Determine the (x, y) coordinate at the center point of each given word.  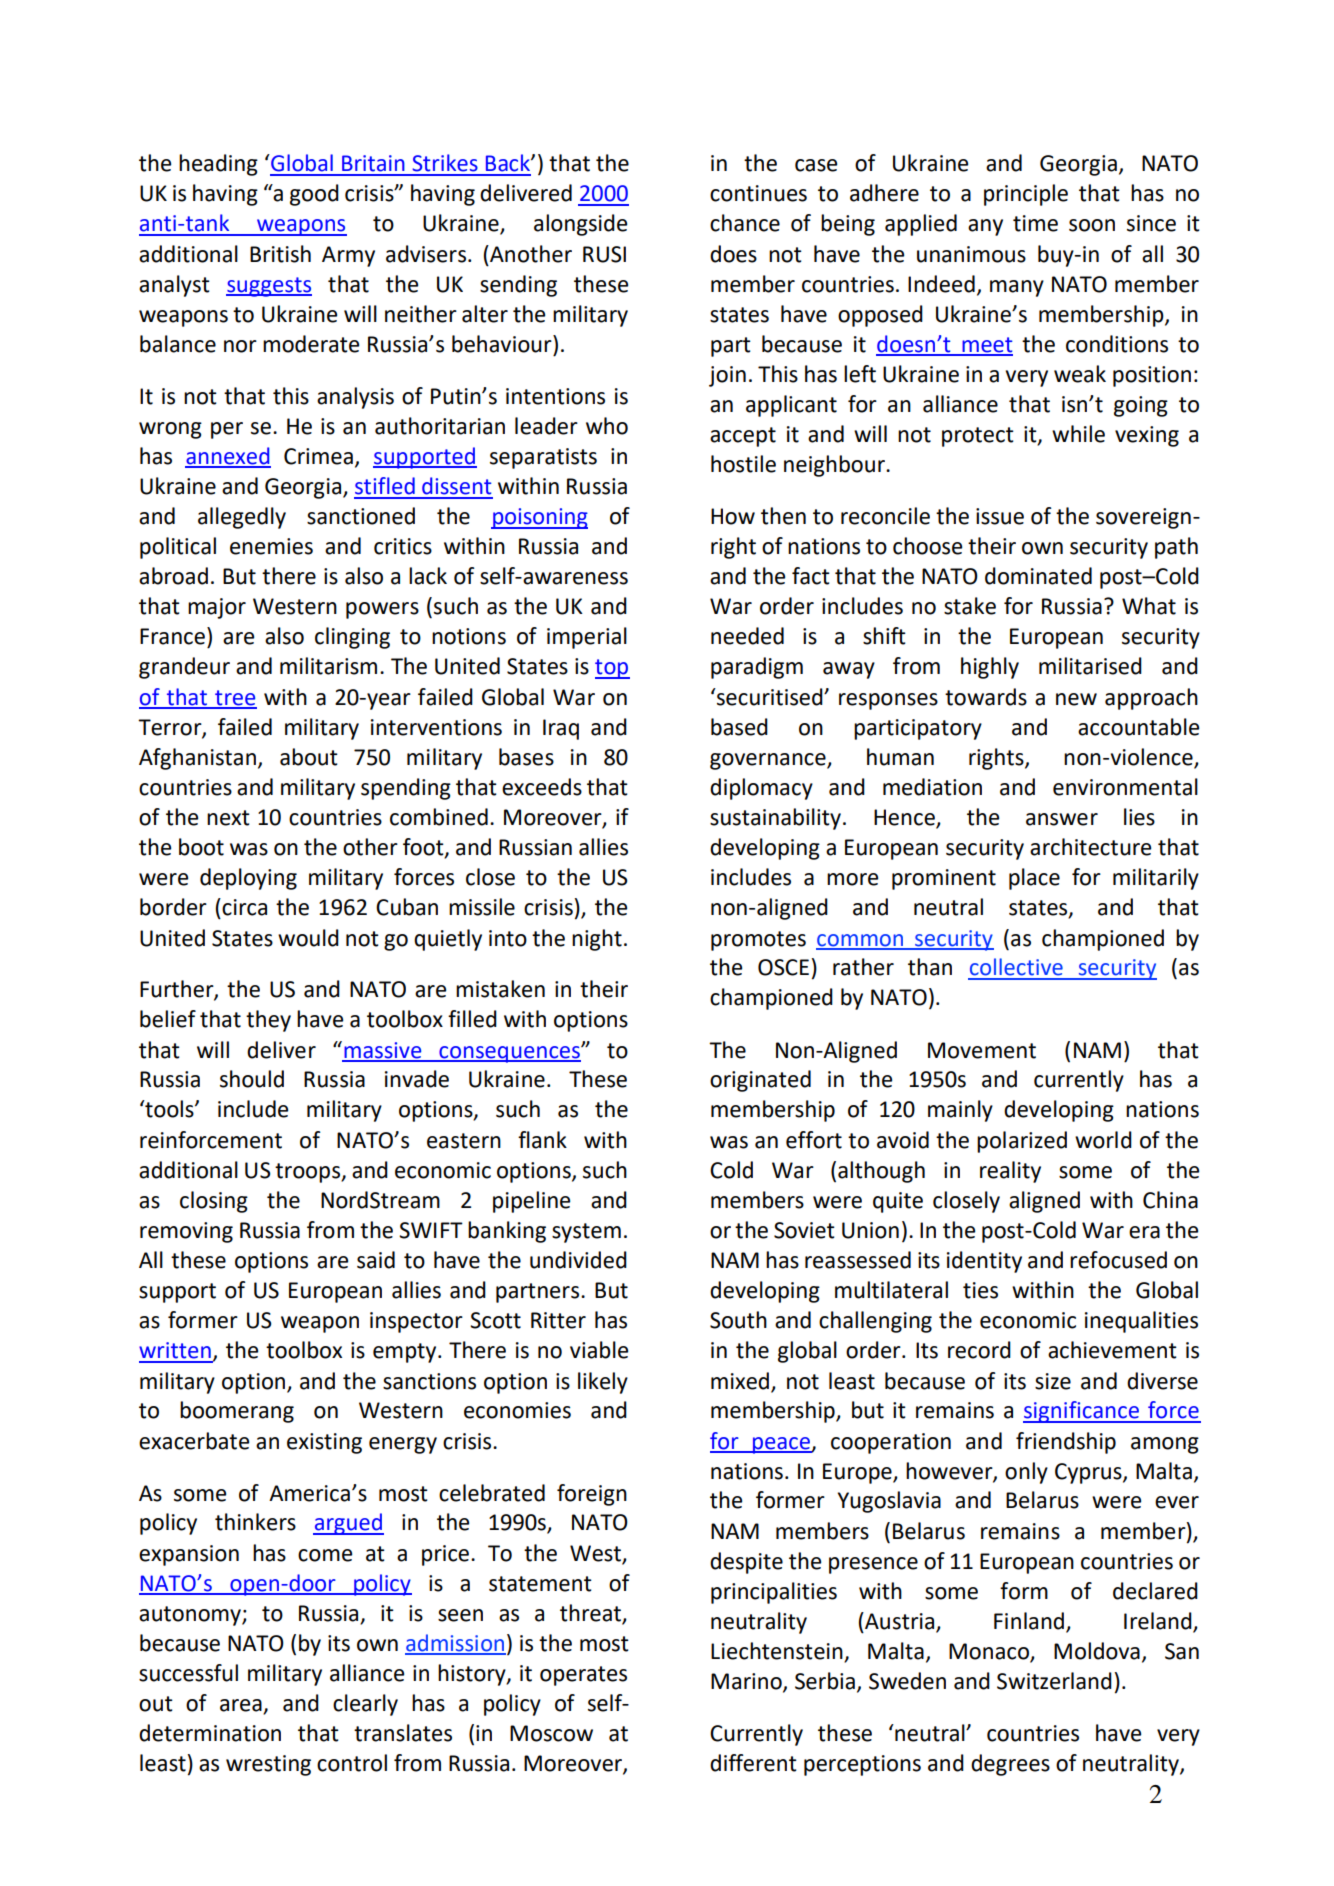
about (309, 757)
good (314, 195)
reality (1010, 1172)
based (739, 727)
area (242, 1706)
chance (745, 223)
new (1076, 699)
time (1035, 223)
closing (214, 1202)
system (586, 1233)
